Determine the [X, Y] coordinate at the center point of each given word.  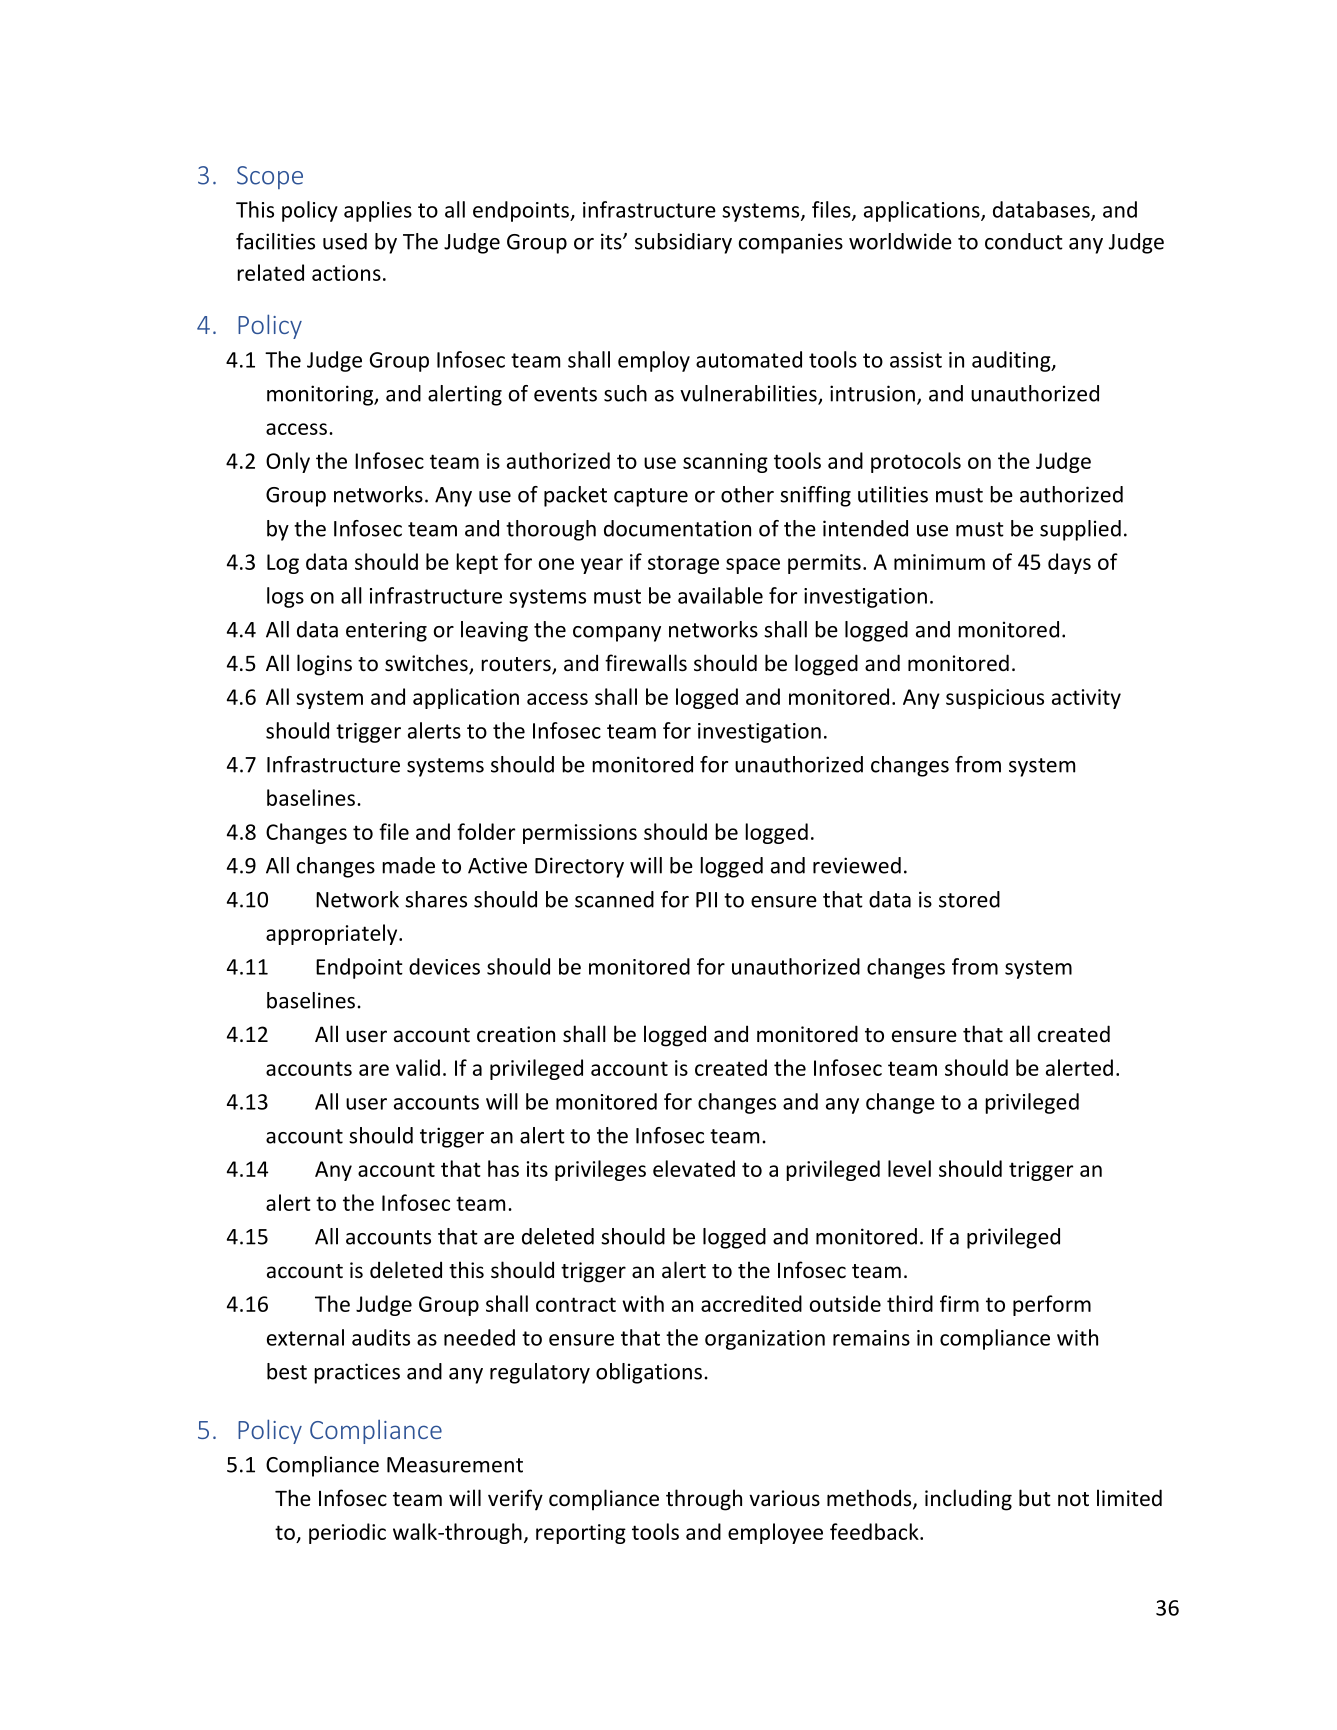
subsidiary [683, 243]
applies [378, 211]
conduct [1024, 241]
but [1035, 1497]
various [784, 1498]
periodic [347, 1533]
